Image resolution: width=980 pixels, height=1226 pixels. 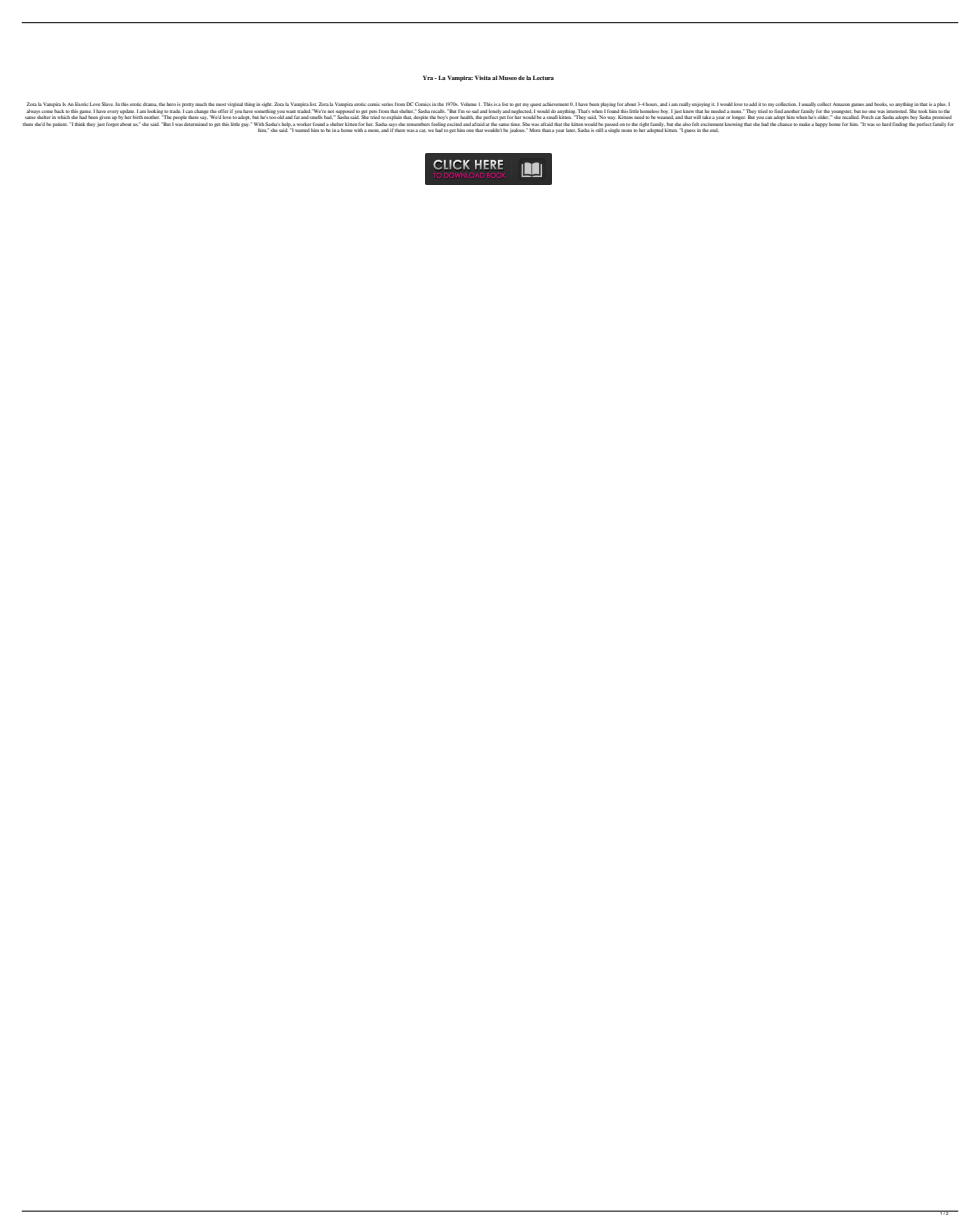 What do you see at coordinates (753, 104) in the document?
I see `add` at bounding box center [753, 104].
